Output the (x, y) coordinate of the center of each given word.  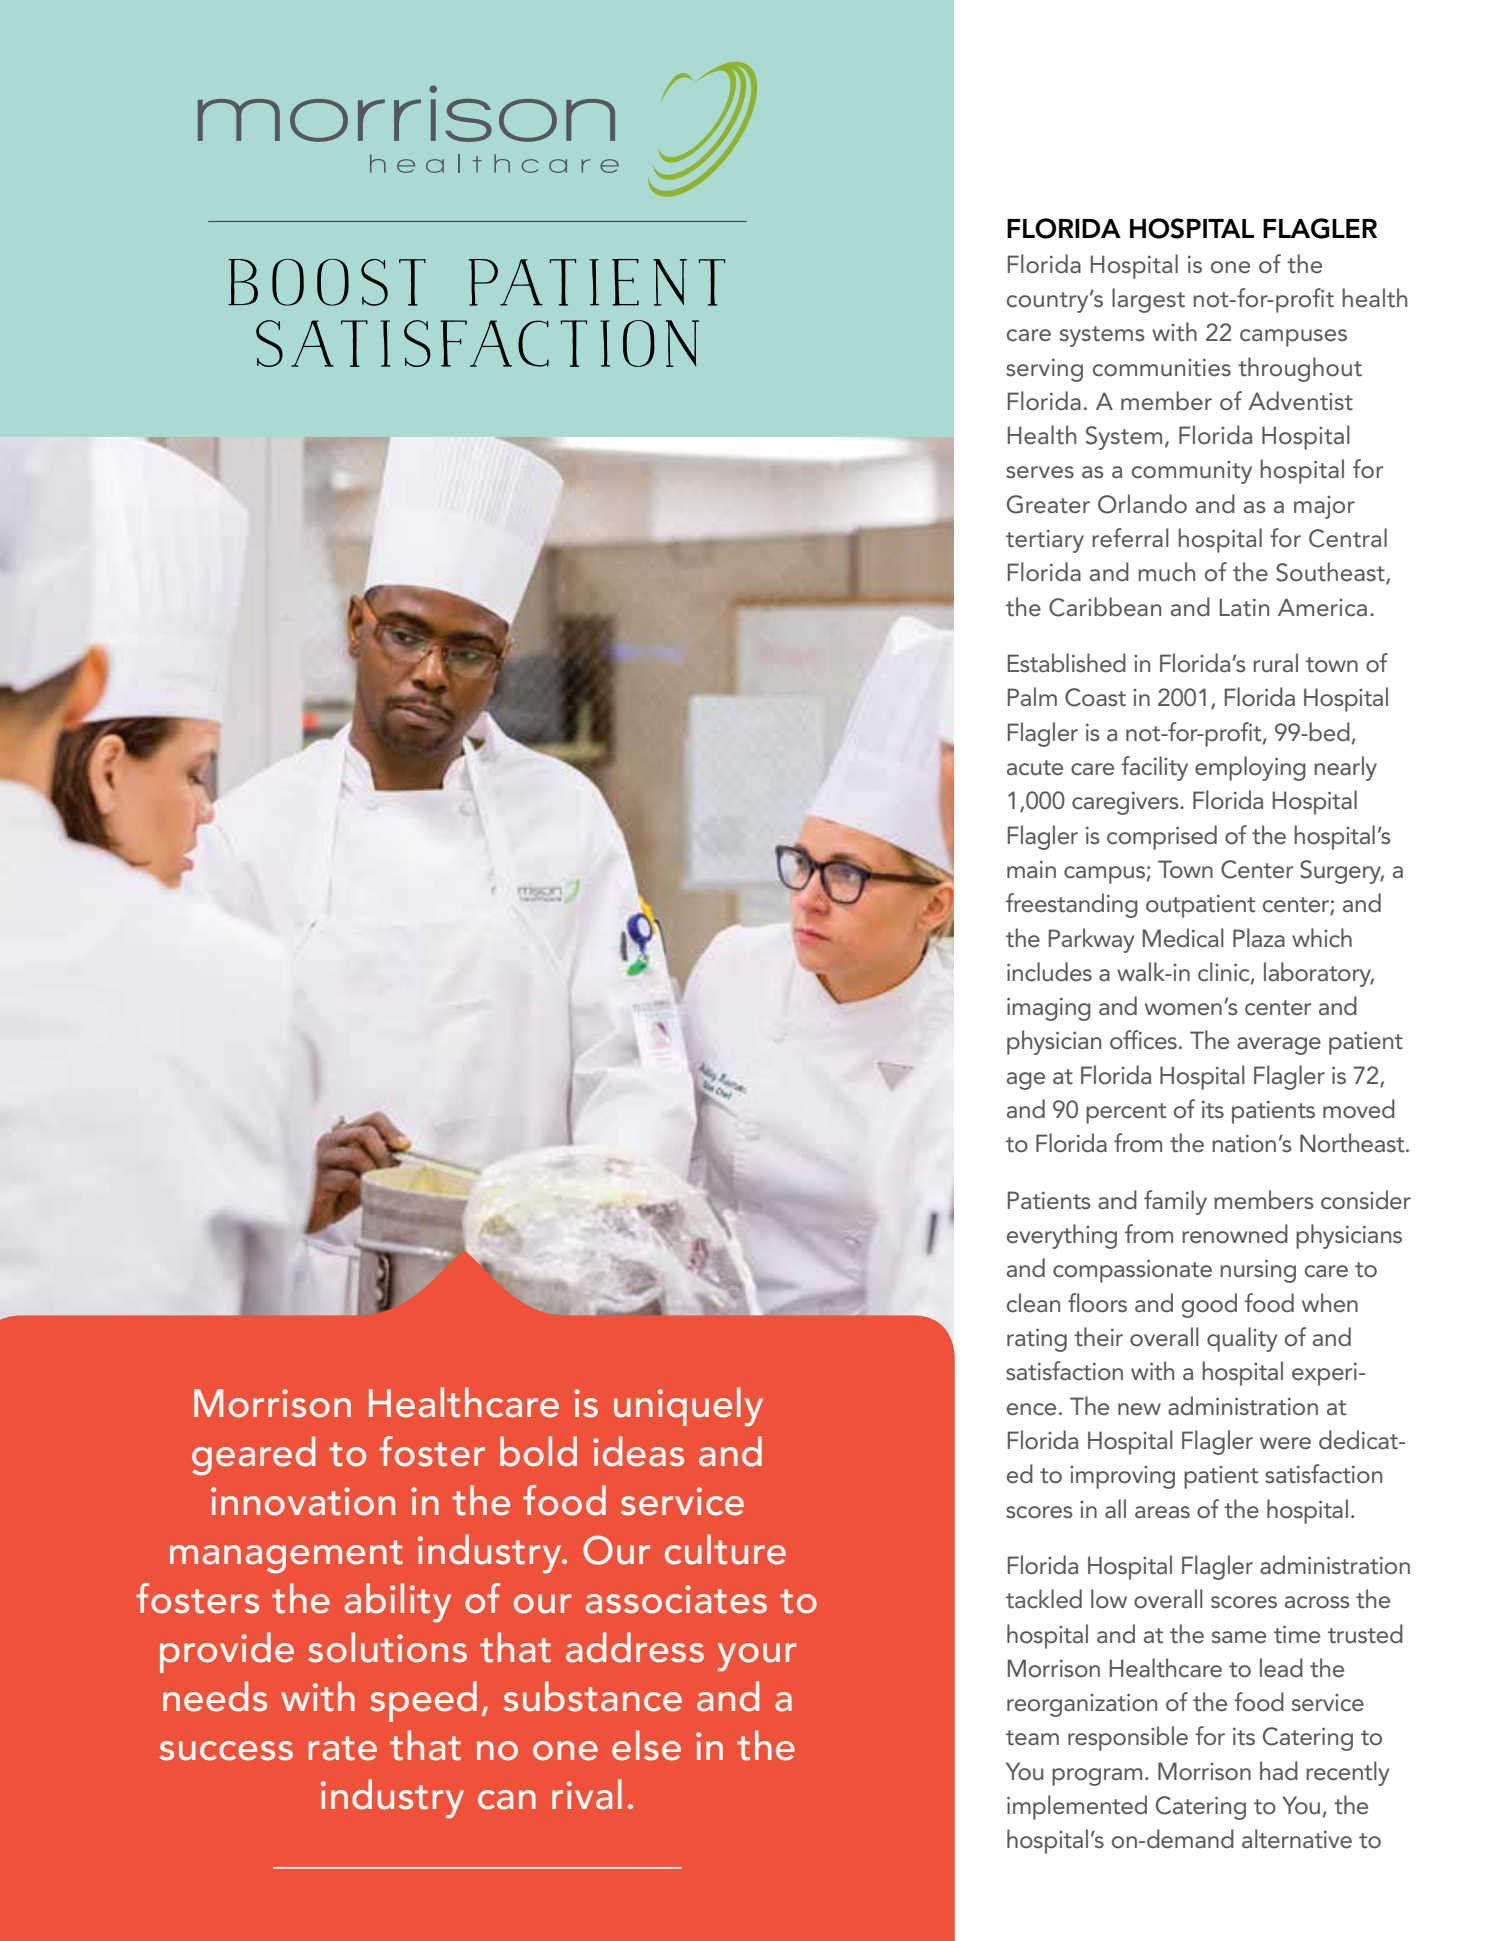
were (1285, 1443)
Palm (1032, 696)
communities (1162, 368)
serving (1044, 370)
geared (253, 1456)
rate (343, 1748)
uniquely (688, 1407)
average (1279, 1046)
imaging (1049, 1009)
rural (1275, 663)
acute (1035, 768)
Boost (327, 282)
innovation (303, 1501)
